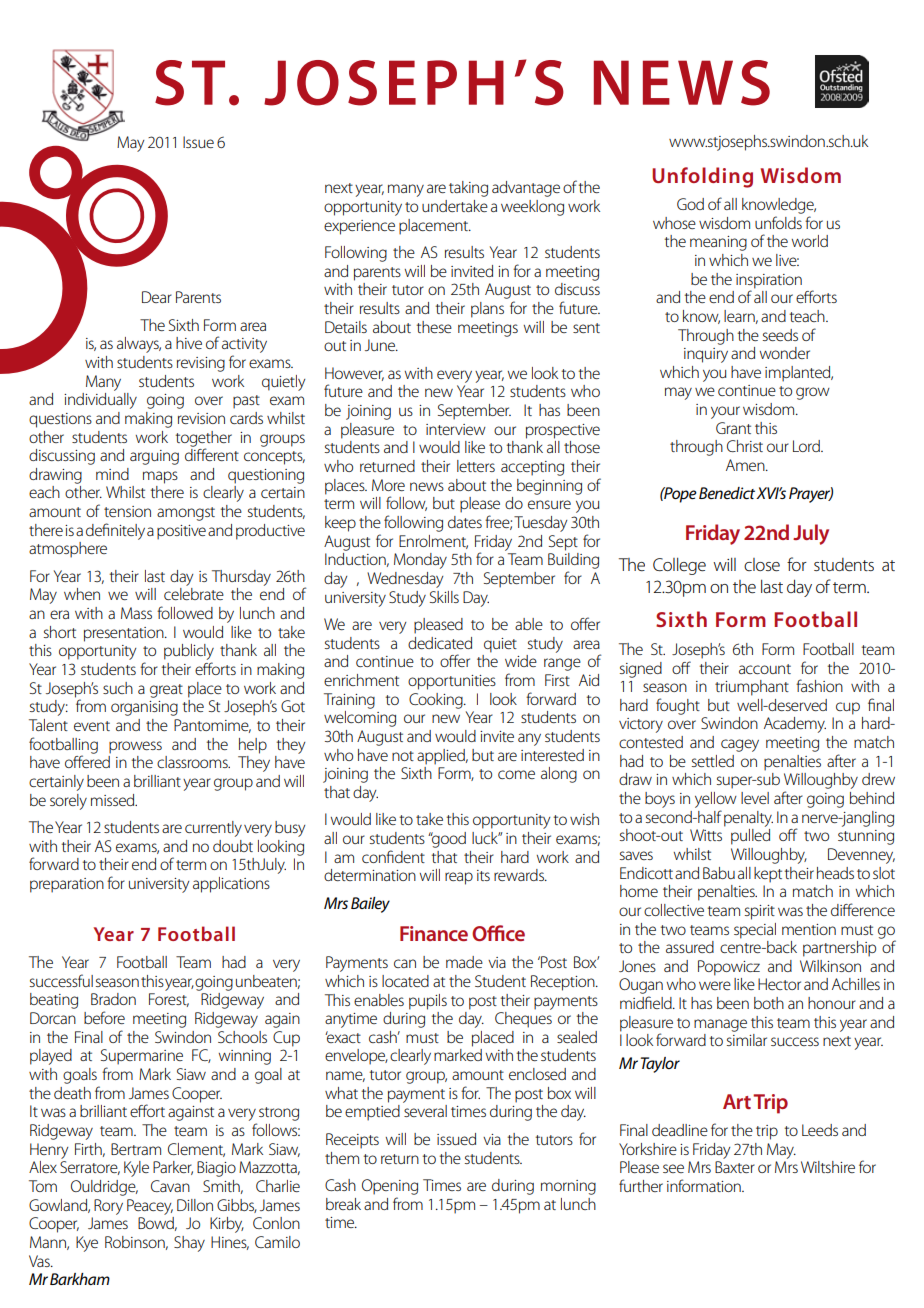 This page has height=1308, width=924. I want to click on Benedict, so click(727, 493).
